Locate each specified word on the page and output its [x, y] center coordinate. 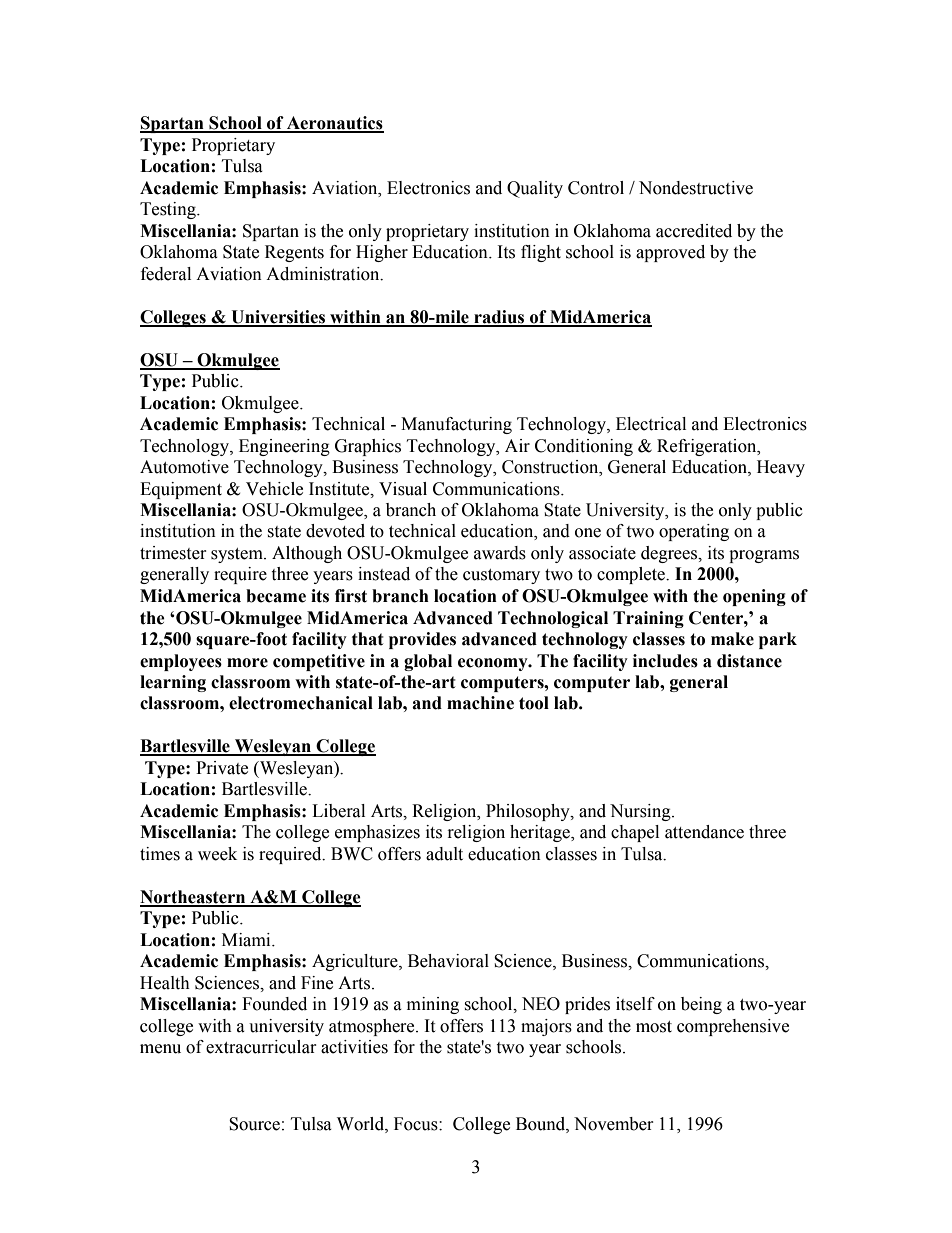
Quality [535, 189]
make [732, 639]
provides [422, 640]
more [247, 663]
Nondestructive [696, 188]
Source [254, 1124]
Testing [169, 210]
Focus [417, 1124]
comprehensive [733, 1027]
